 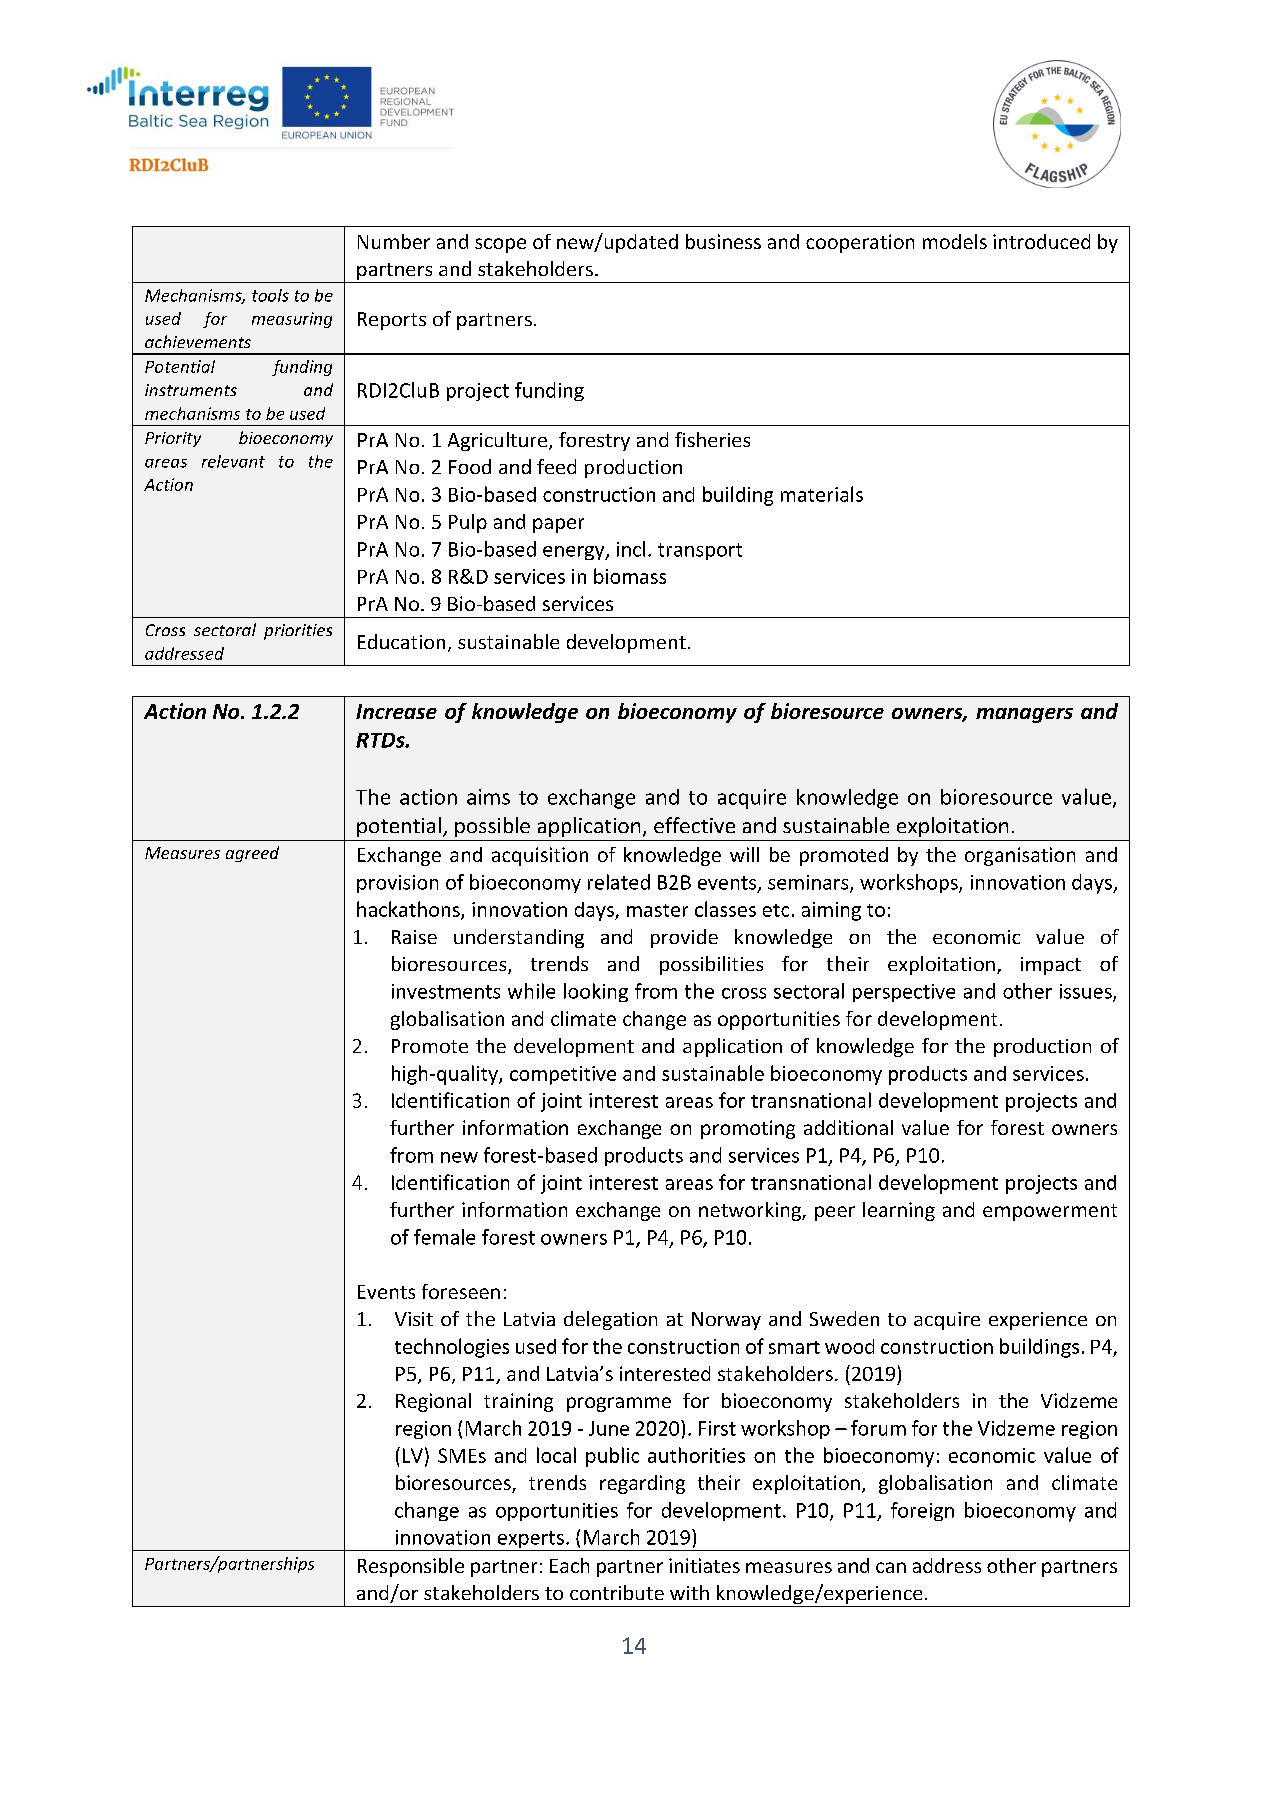 I want to click on effective, so click(x=694, y=825).
